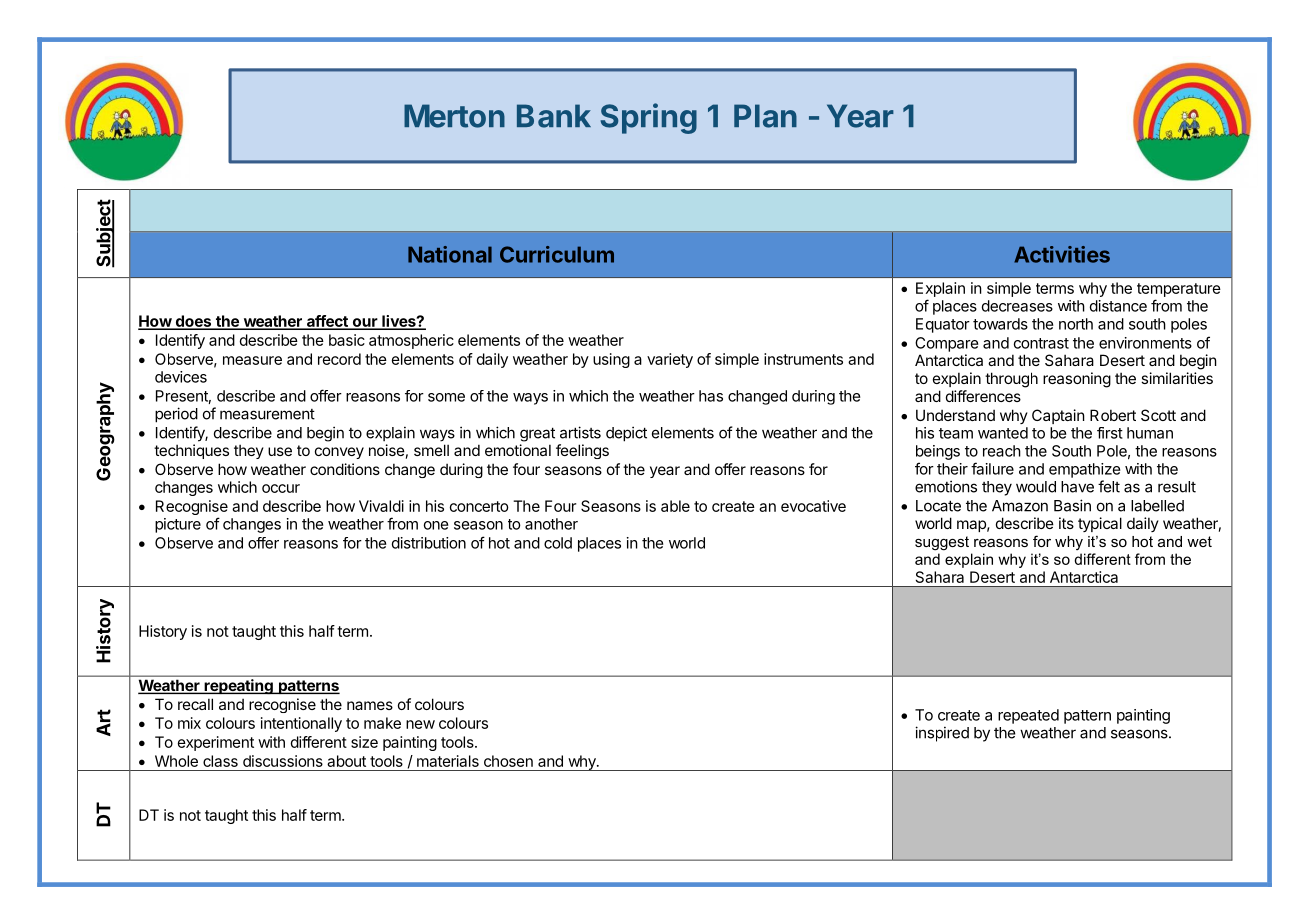  Describe the element at coordinates (508, 761) in the image. I see `chosen` at that location.
